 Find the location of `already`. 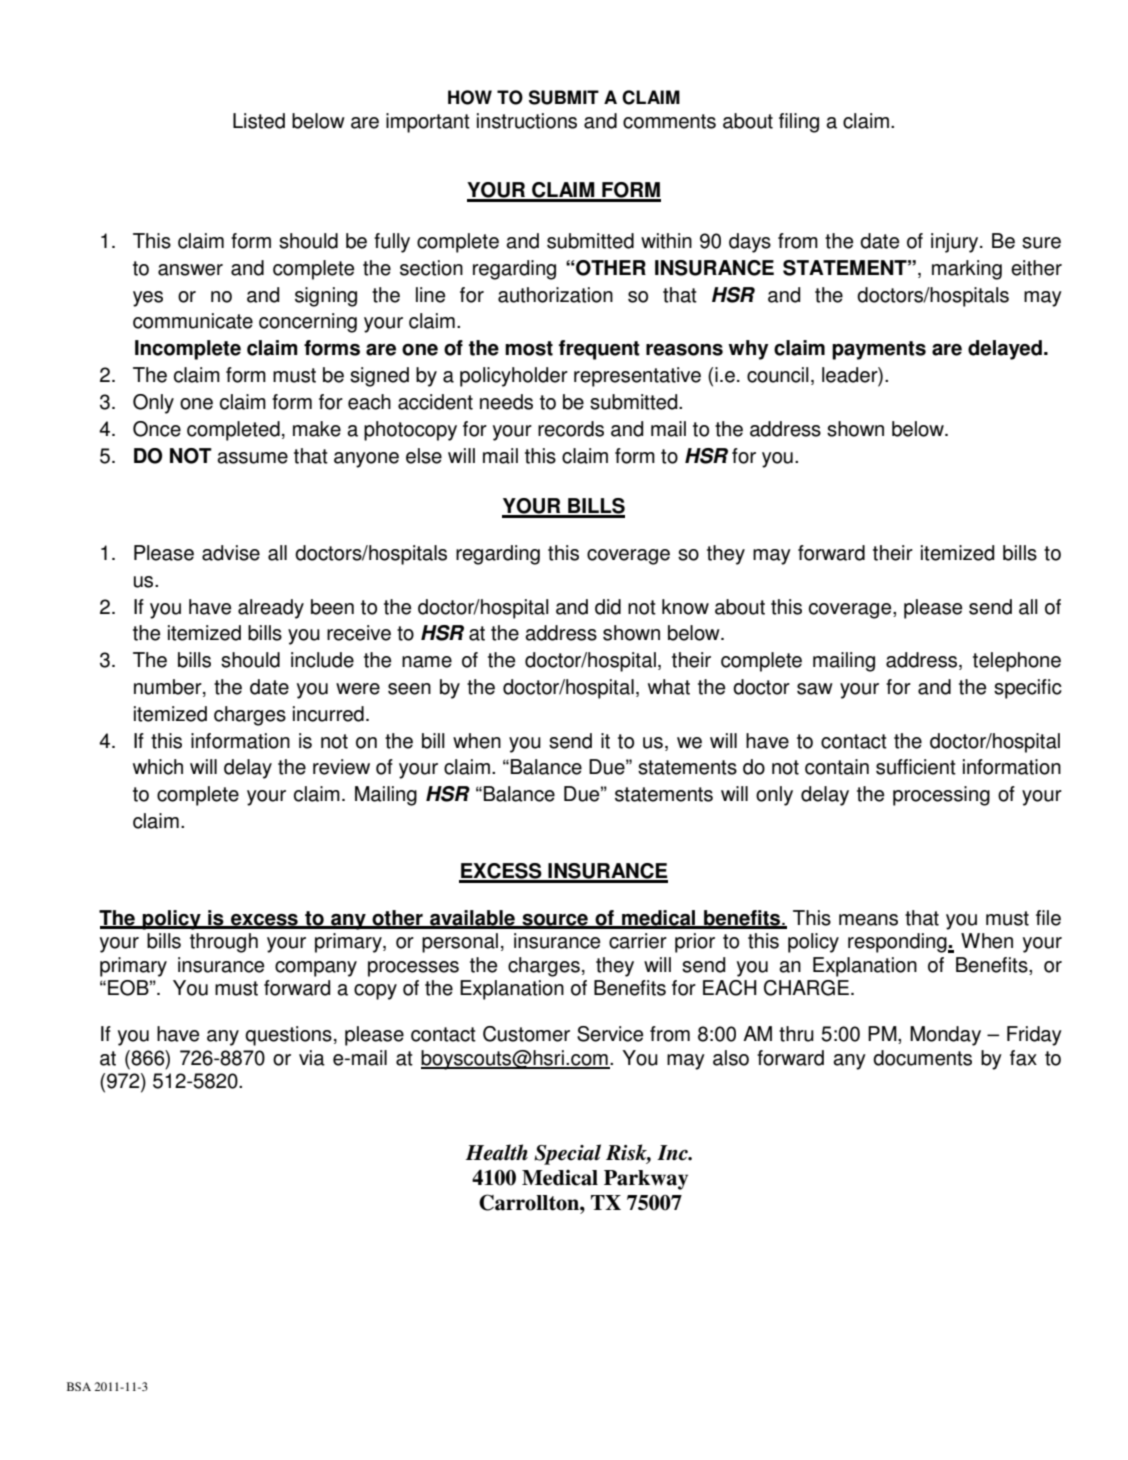

already is located at coordinates (271, 609).
